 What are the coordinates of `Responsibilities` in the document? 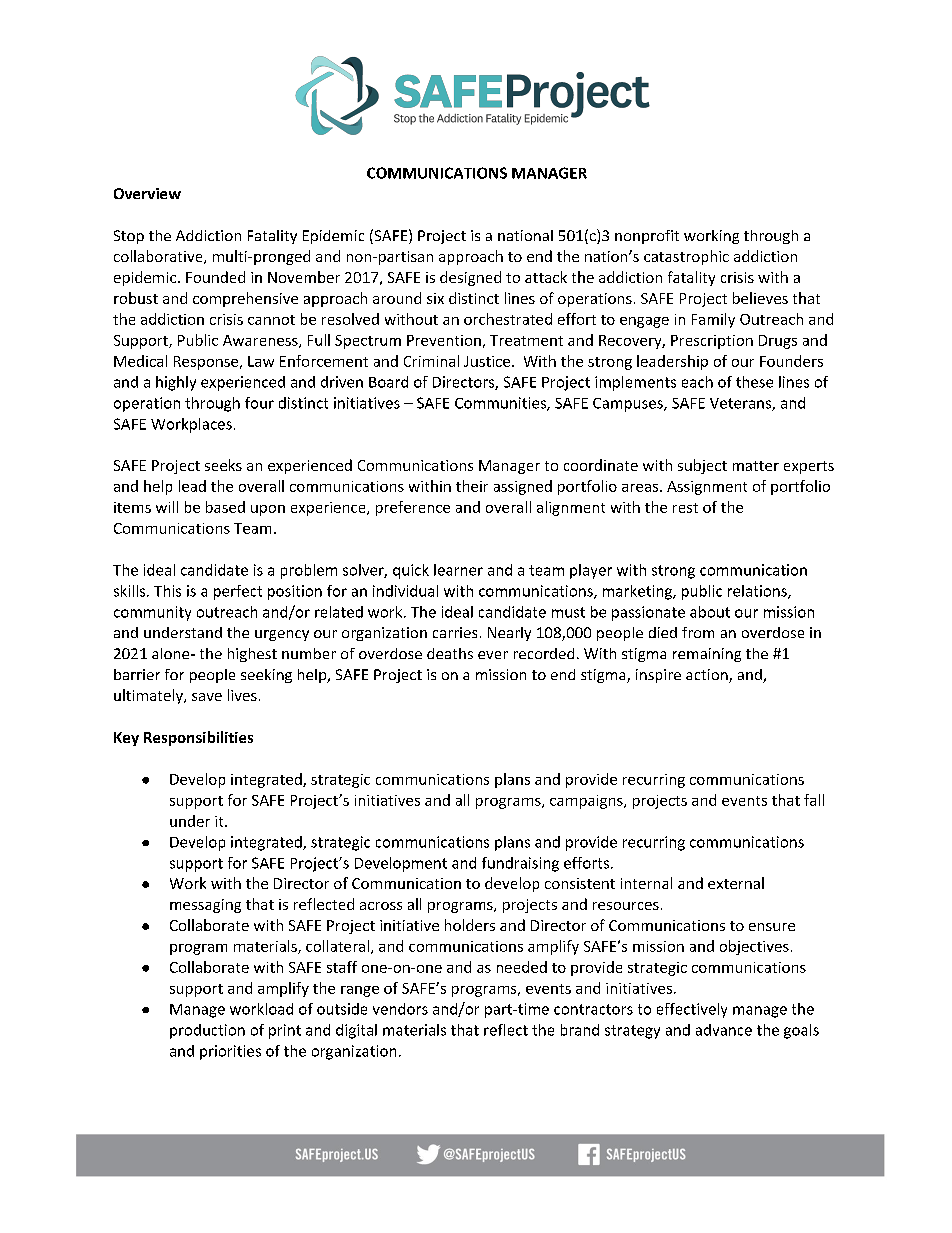 It's located at (198, 738).
